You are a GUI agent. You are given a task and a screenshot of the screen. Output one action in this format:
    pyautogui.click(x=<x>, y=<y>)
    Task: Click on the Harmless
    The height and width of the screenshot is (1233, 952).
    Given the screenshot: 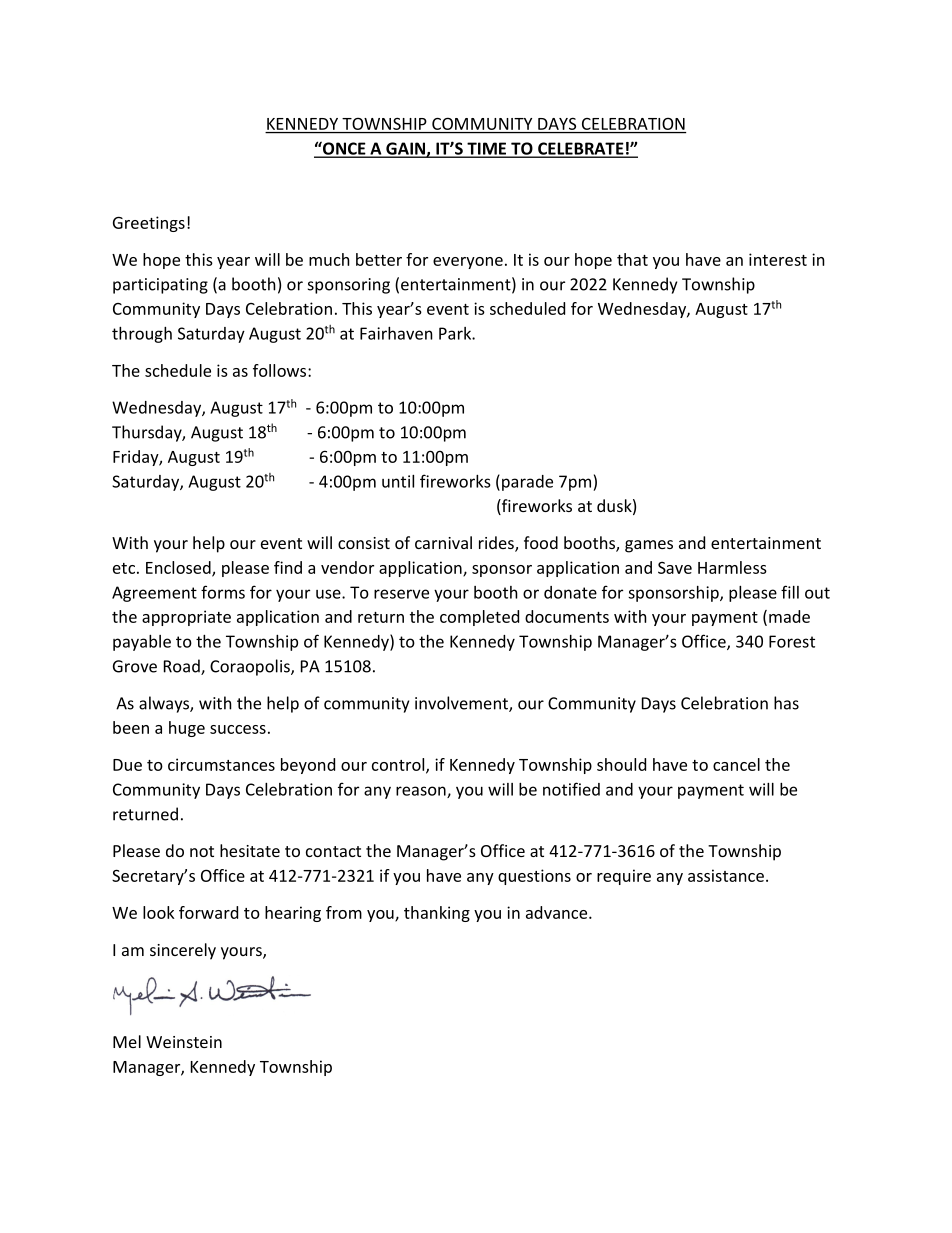 What is the action you would take?
    pyautogui.click(x=732, y=567)
